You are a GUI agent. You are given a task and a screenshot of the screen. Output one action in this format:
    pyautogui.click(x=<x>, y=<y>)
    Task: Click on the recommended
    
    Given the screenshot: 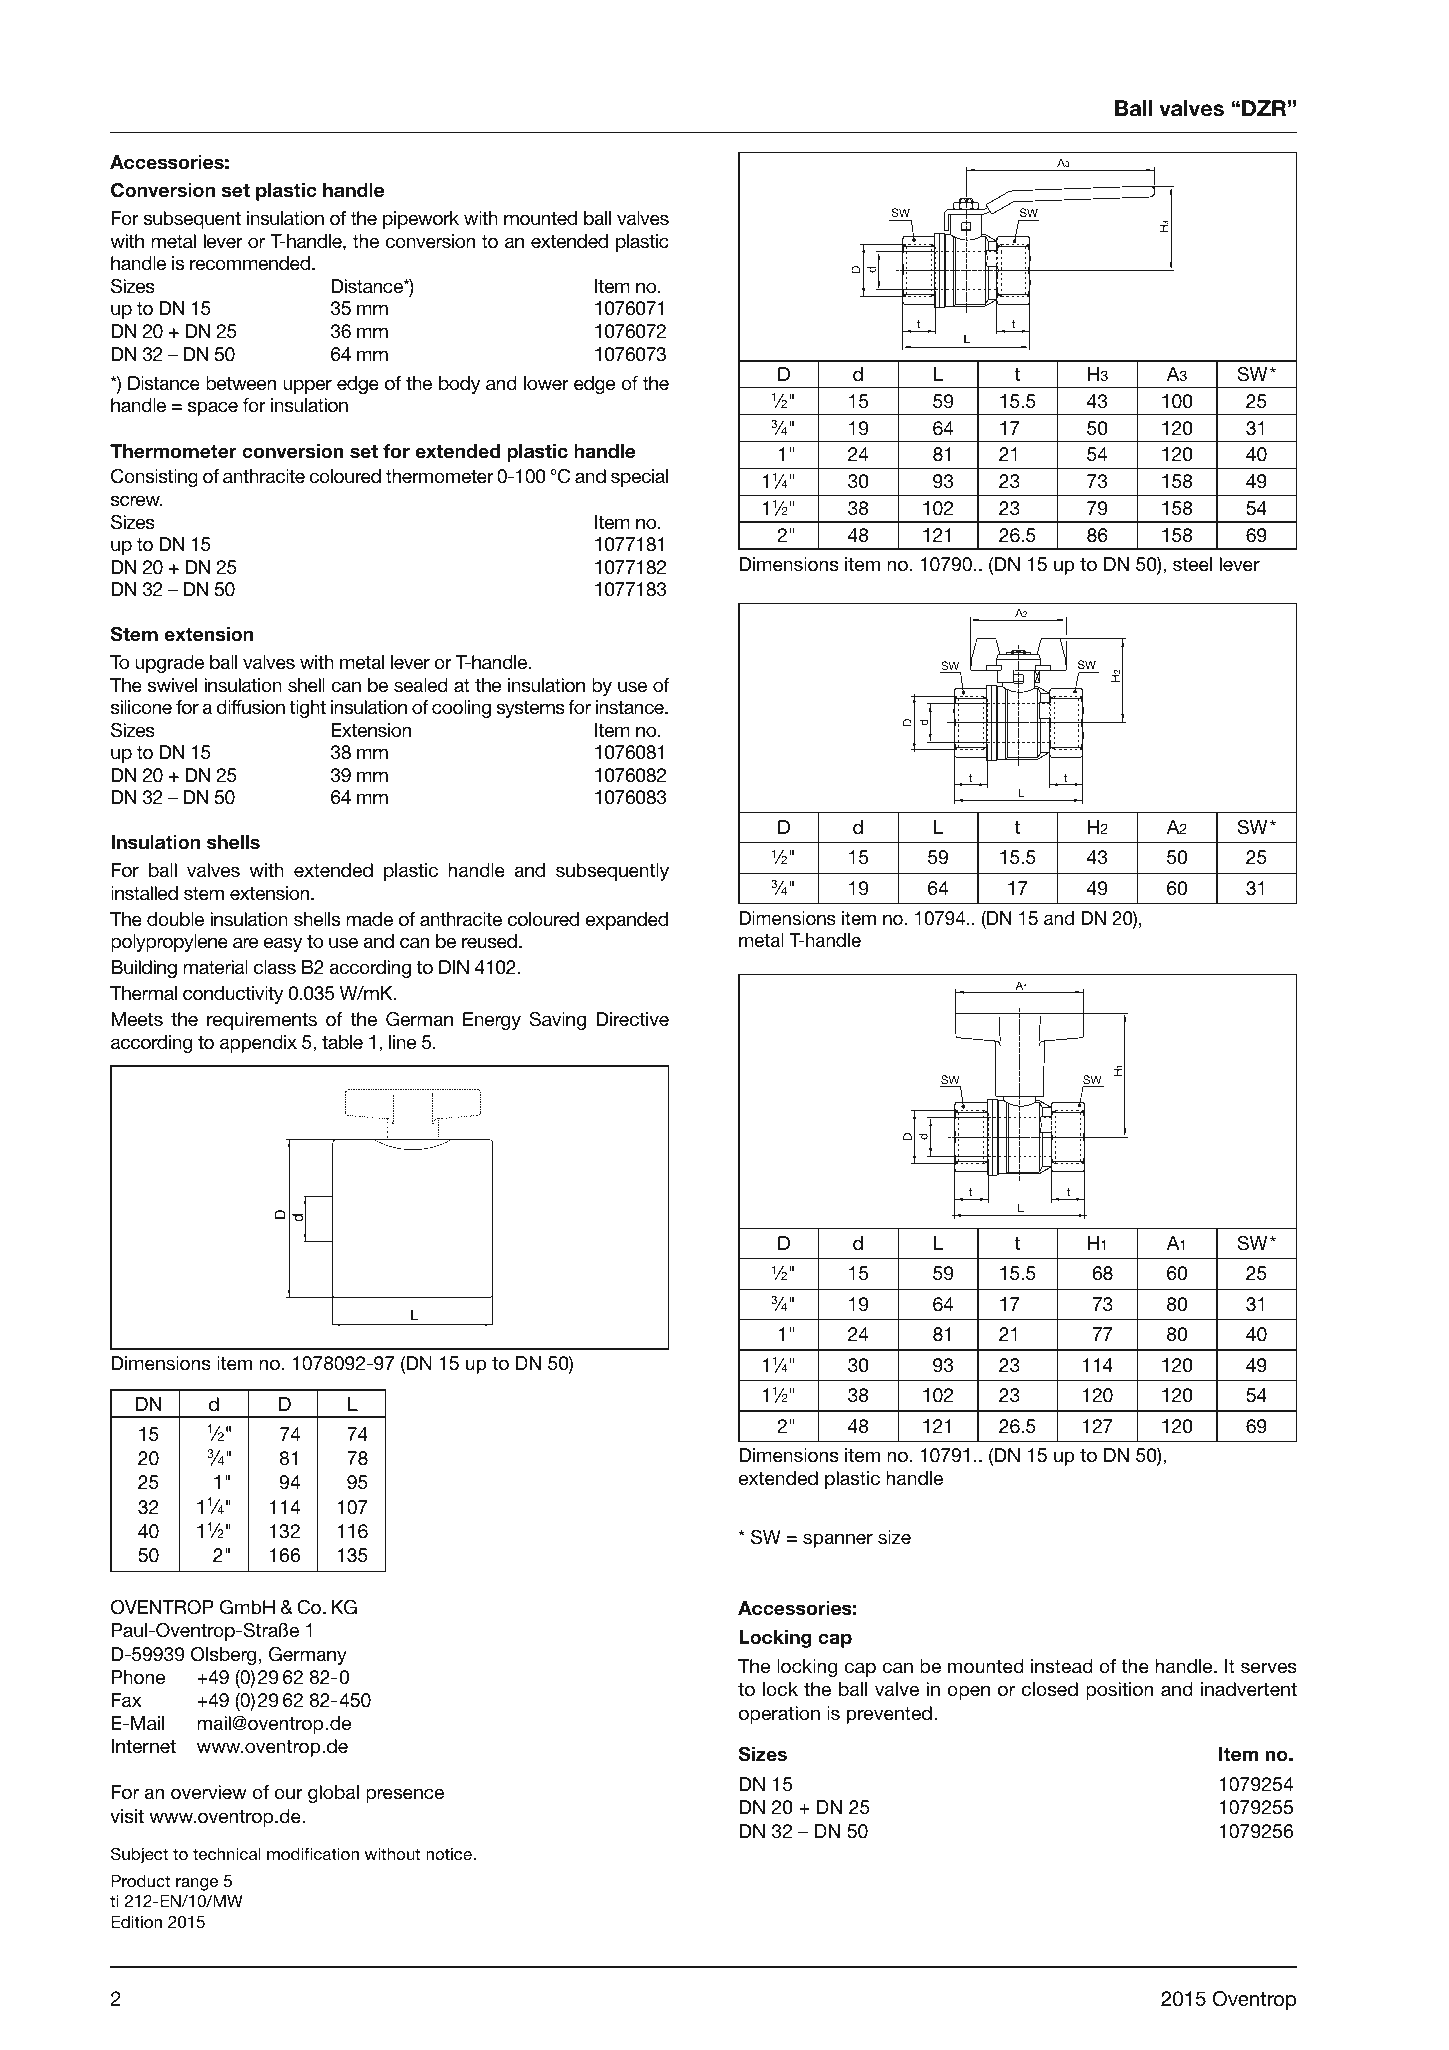 What is the action you would take?
    pyautogui.click(x=250, y=263)
